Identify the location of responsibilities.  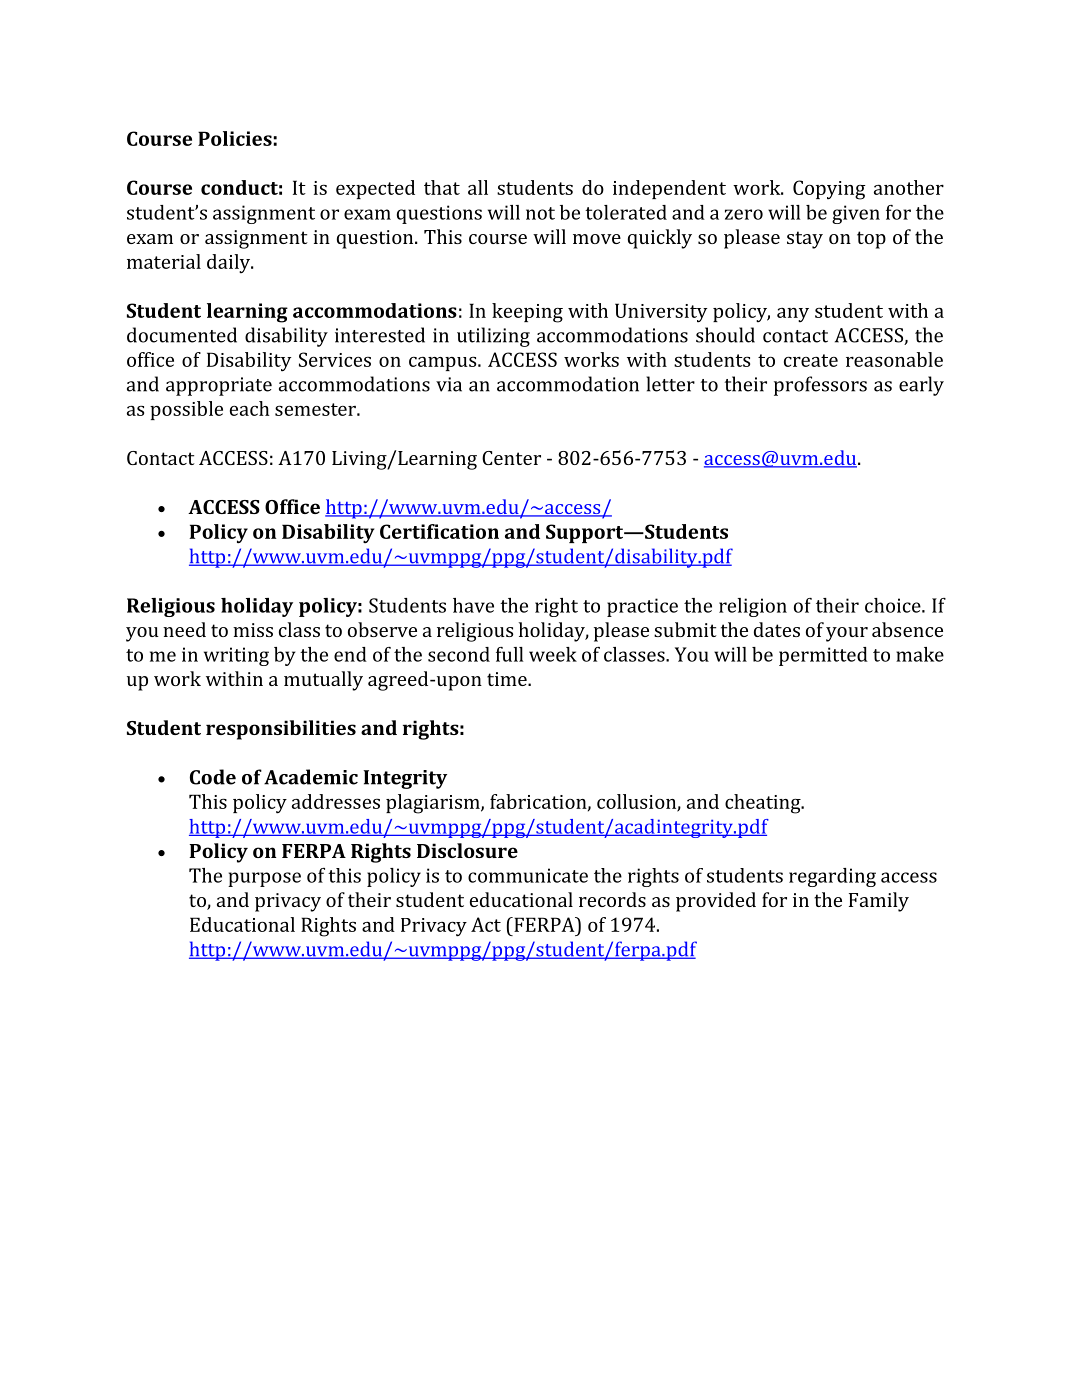
(281, 730).
